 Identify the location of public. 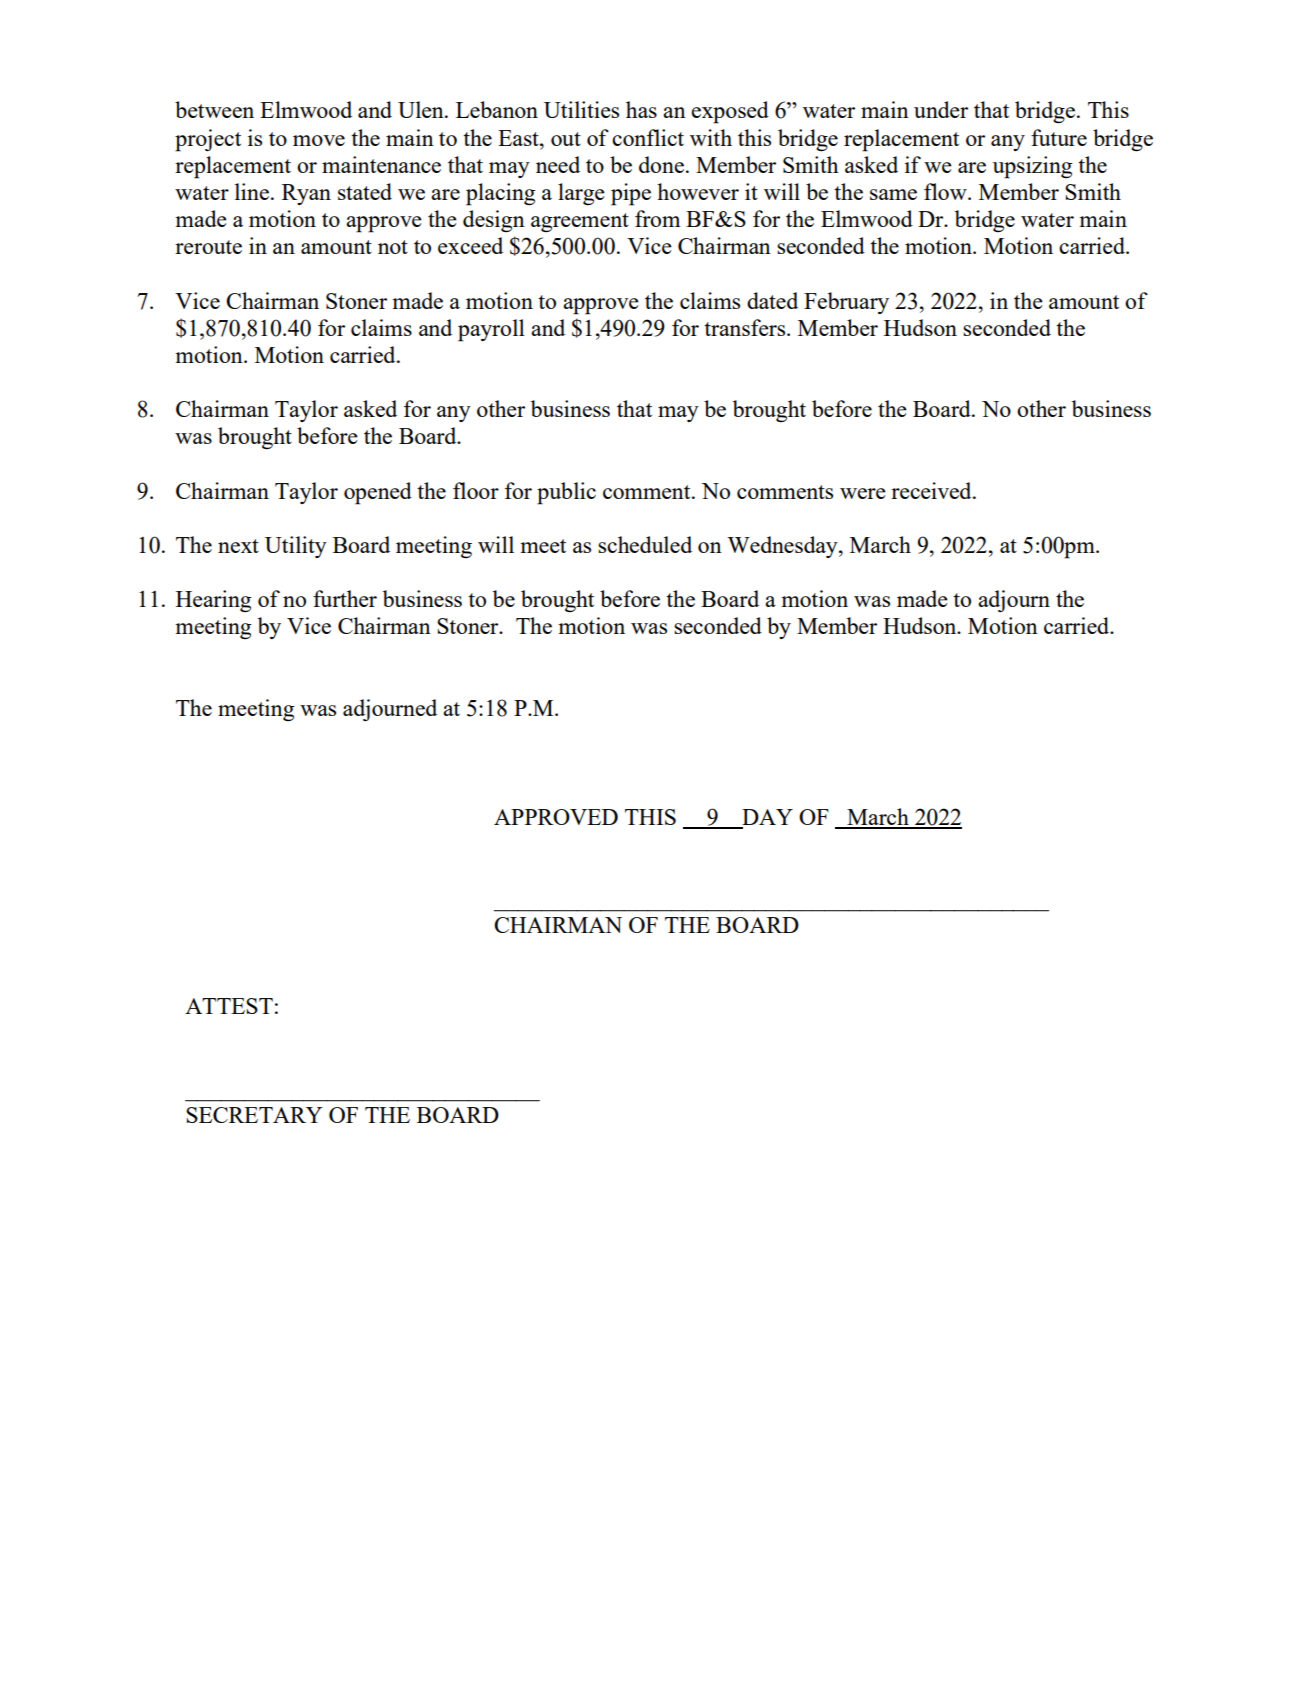
(566, 493).
